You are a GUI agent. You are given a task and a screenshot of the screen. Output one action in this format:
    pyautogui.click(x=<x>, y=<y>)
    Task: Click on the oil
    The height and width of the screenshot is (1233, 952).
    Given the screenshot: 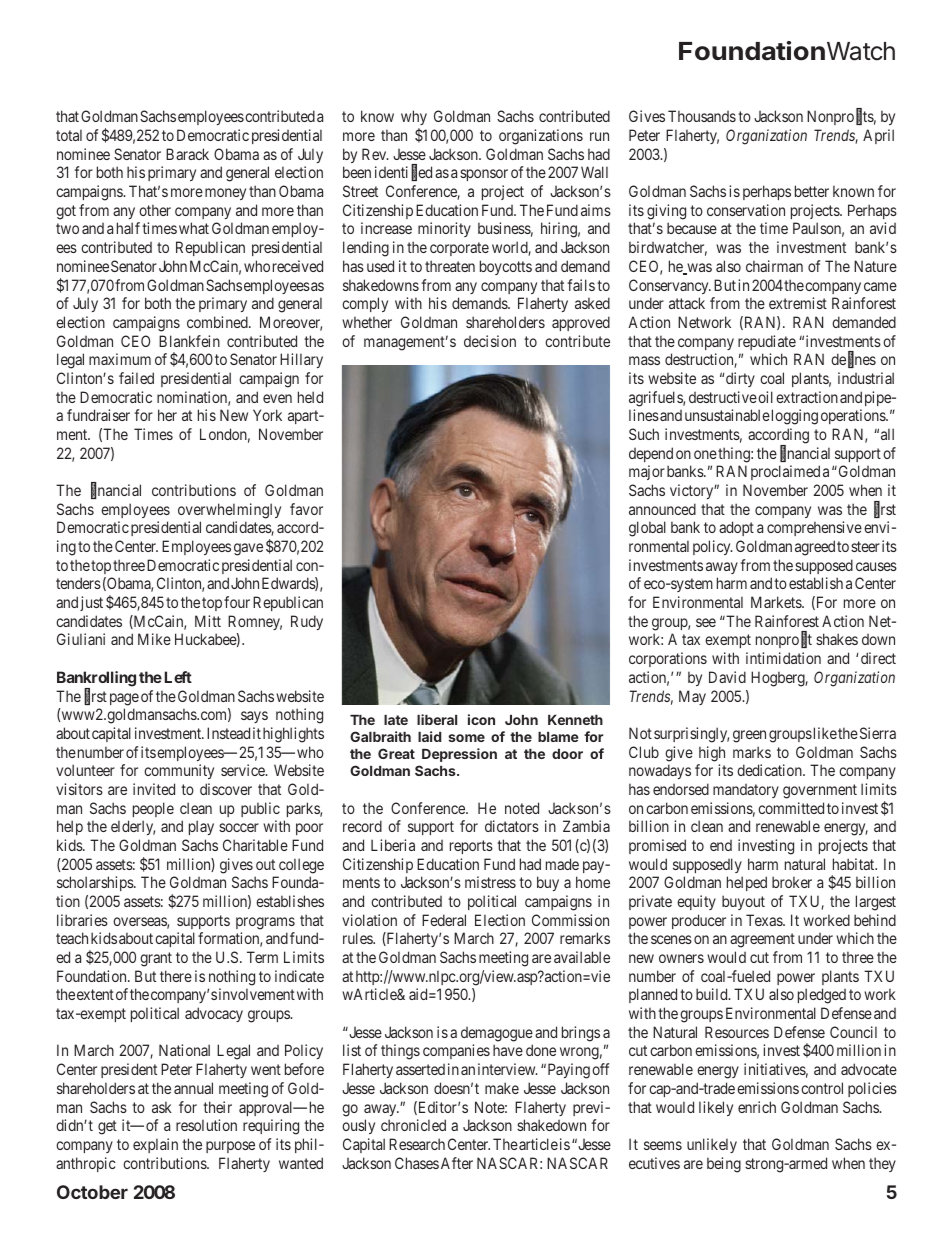 What is the action you would take?
    pyautogui.click(x=765, y=397)
